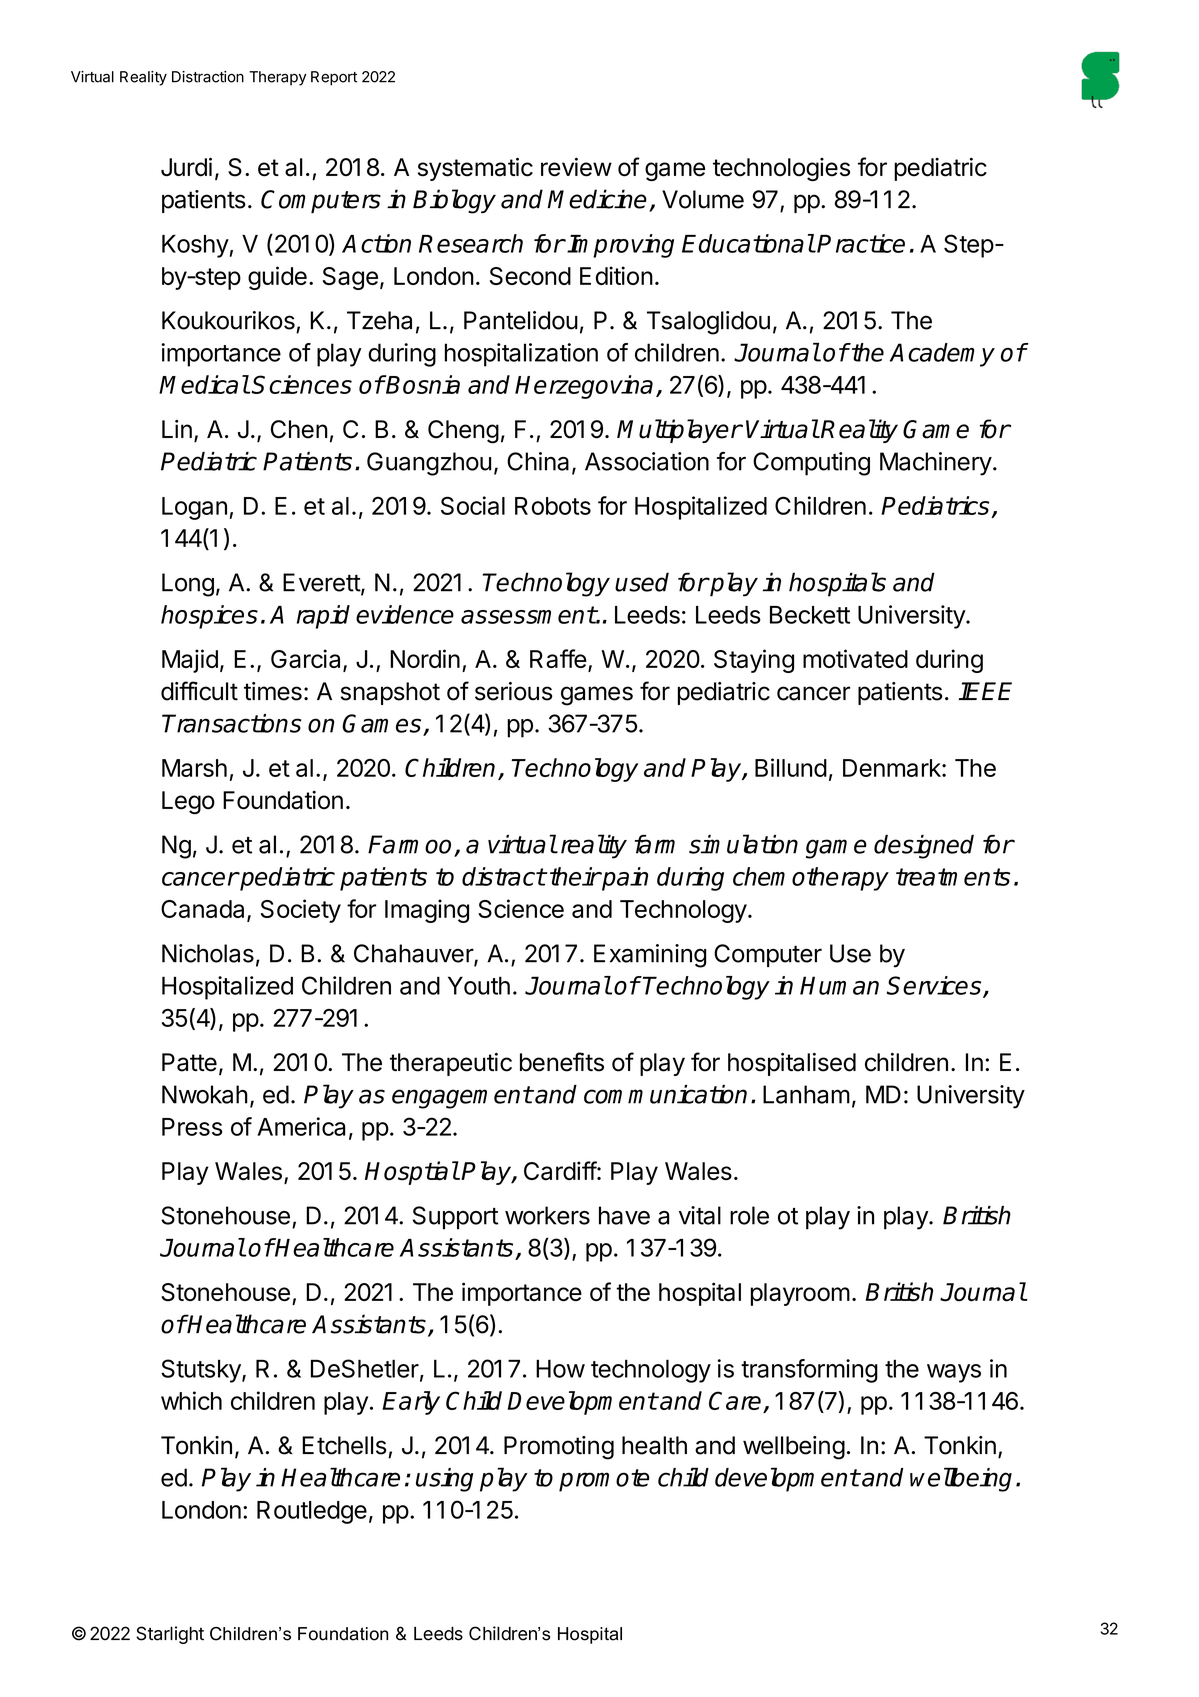 The width and height of the page is (1199, 1697). What do you see at coordinates (781, 169) in the page?
I see `technologies` at bounding box center [781, 169].
